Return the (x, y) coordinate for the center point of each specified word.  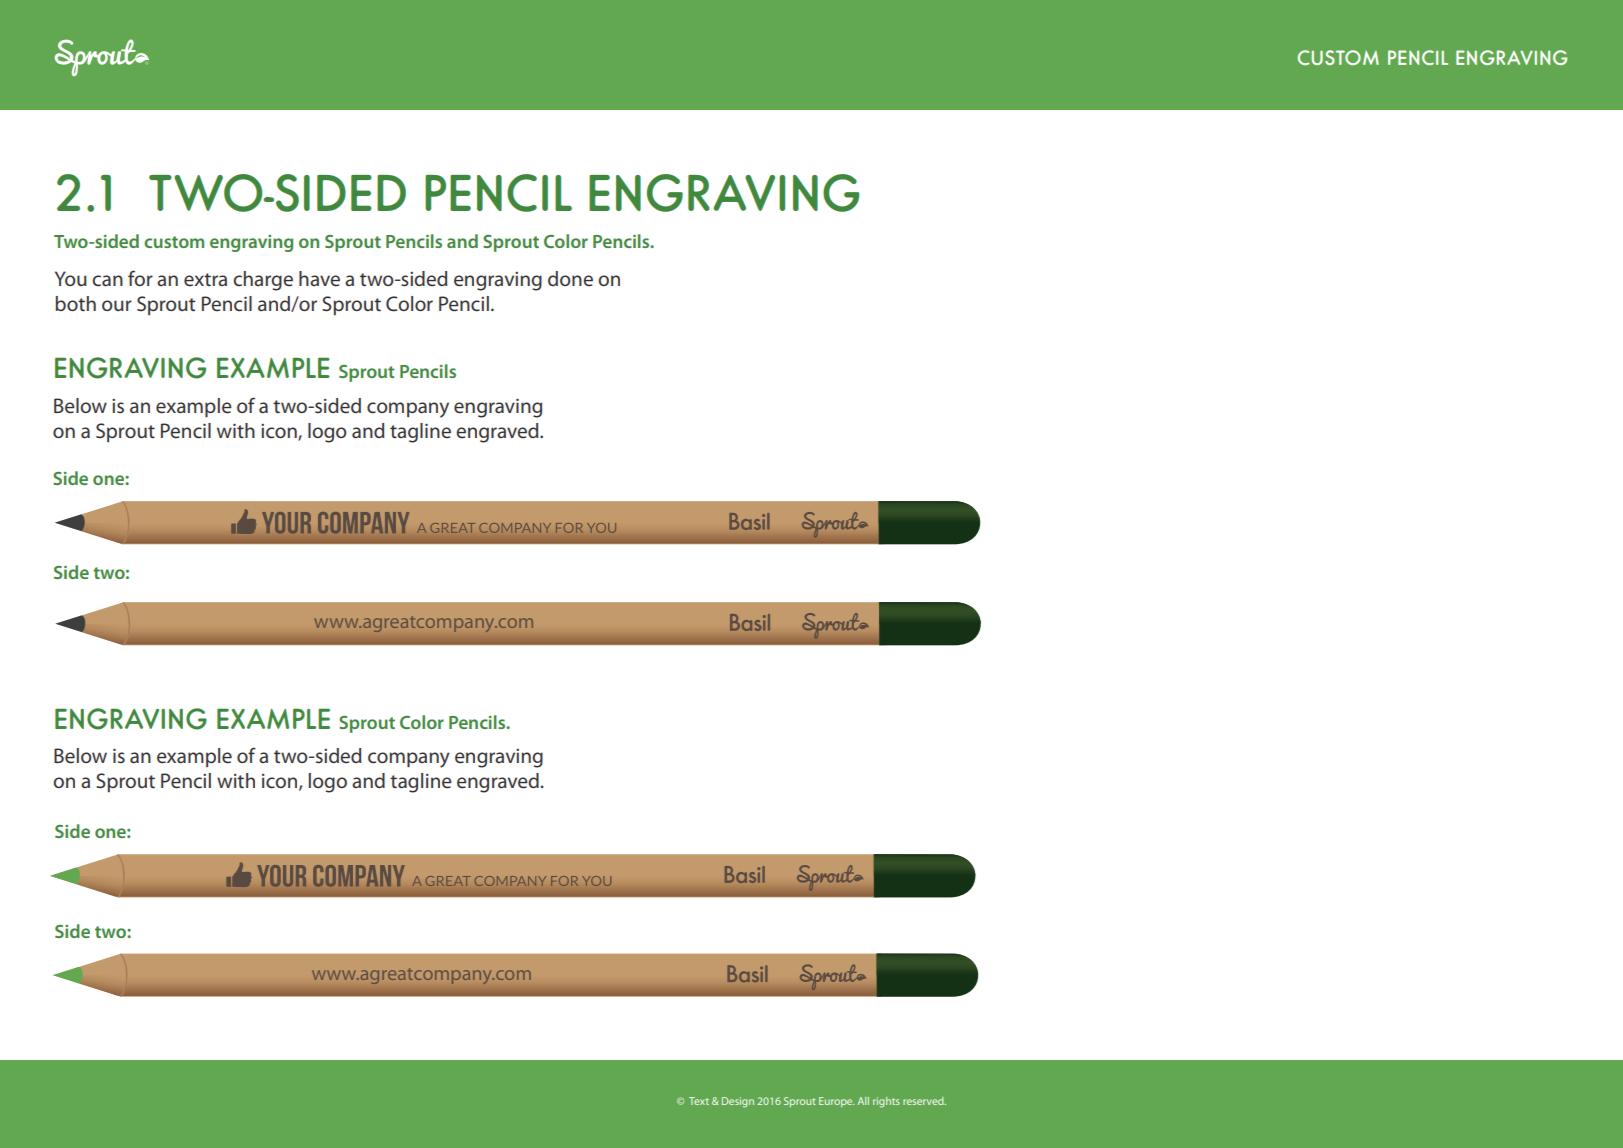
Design (738, 1102)
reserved (924, 1101)
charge (263, 281)
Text (699, 1101)
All (863, 1101)
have (319, 278)
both (75, 303)
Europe (836, 1102)
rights (886, 1102)
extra (205, 280)
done (570, 278)
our (117, 305)
